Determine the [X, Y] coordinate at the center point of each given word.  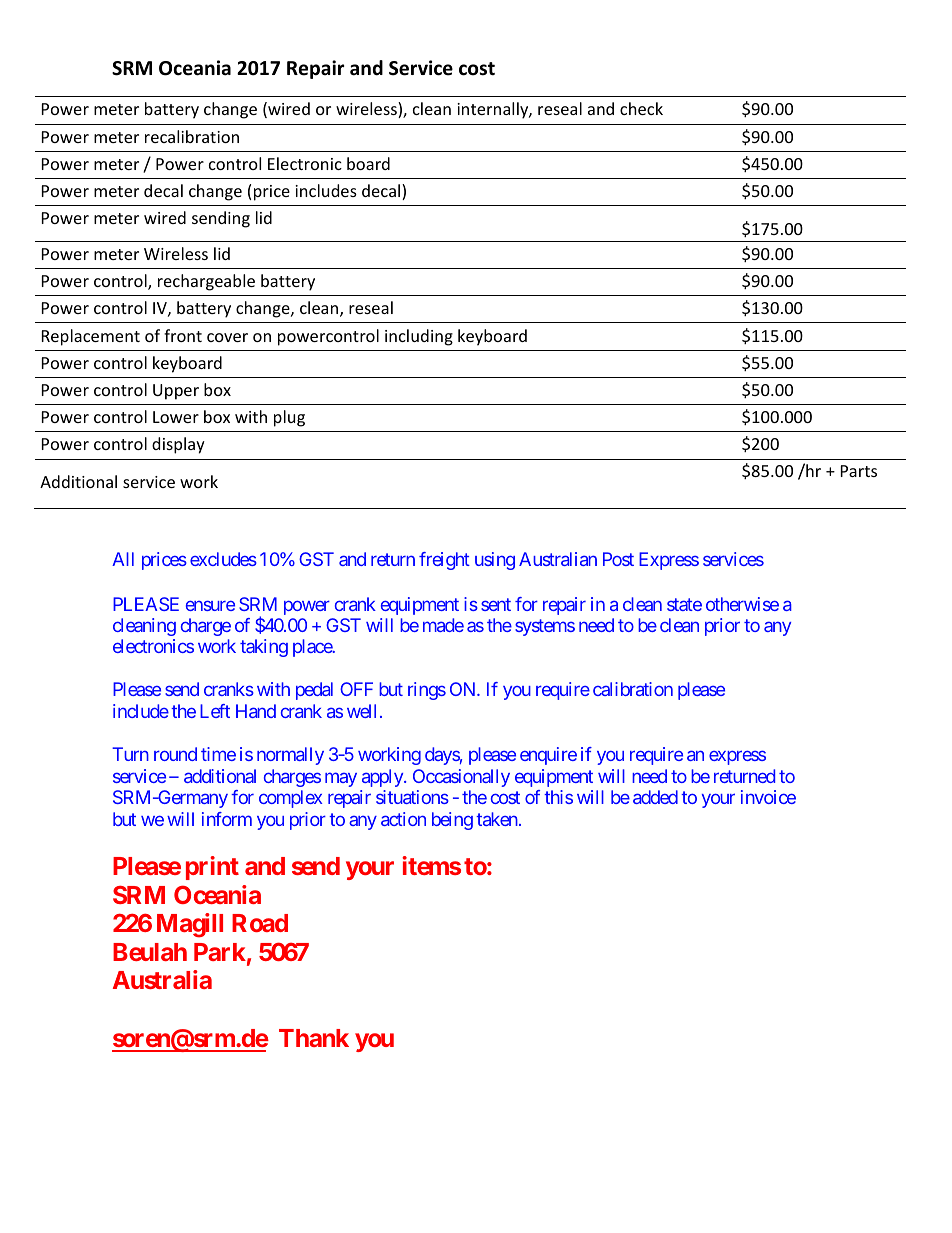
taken [497, 819]
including [419, 337]
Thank [314, 1038]
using [495, 561]
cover [227, 337]
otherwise [742, 604]
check [641, 108]
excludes [223, 559]
